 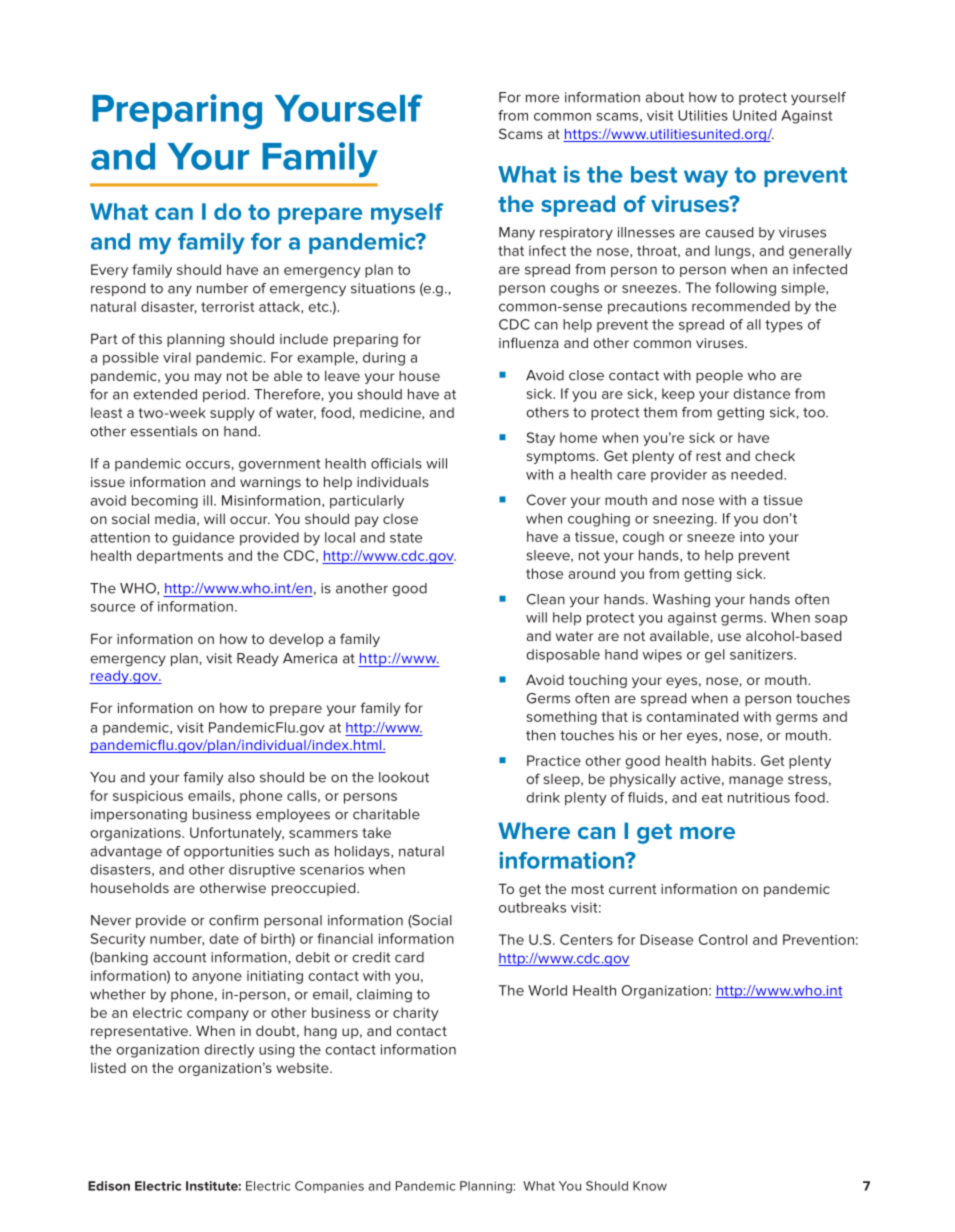 I want to click on way, so click(x=706, y=178).
